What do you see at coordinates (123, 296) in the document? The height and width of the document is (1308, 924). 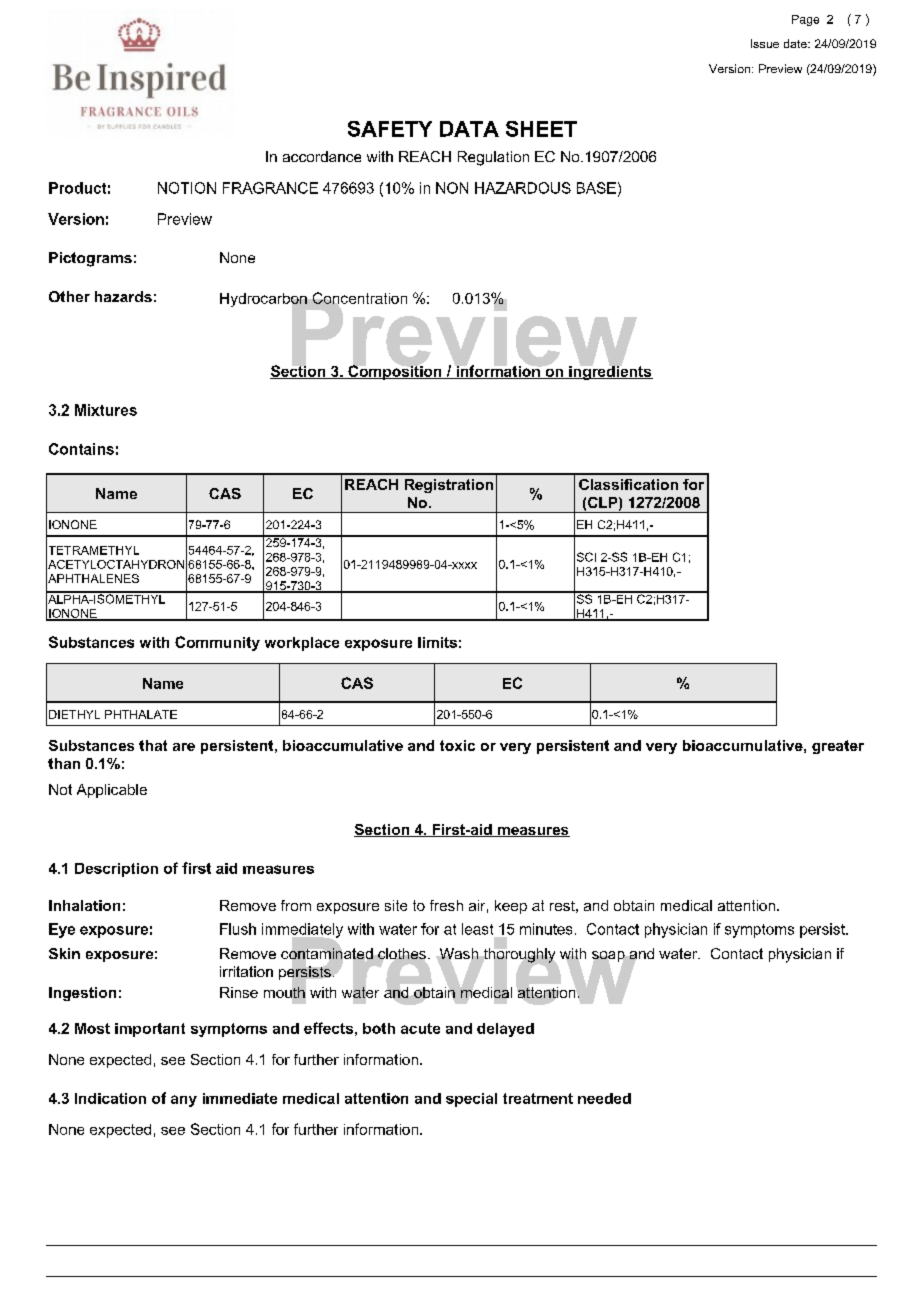 I see `hazards` at bounding box center [123, 296].
